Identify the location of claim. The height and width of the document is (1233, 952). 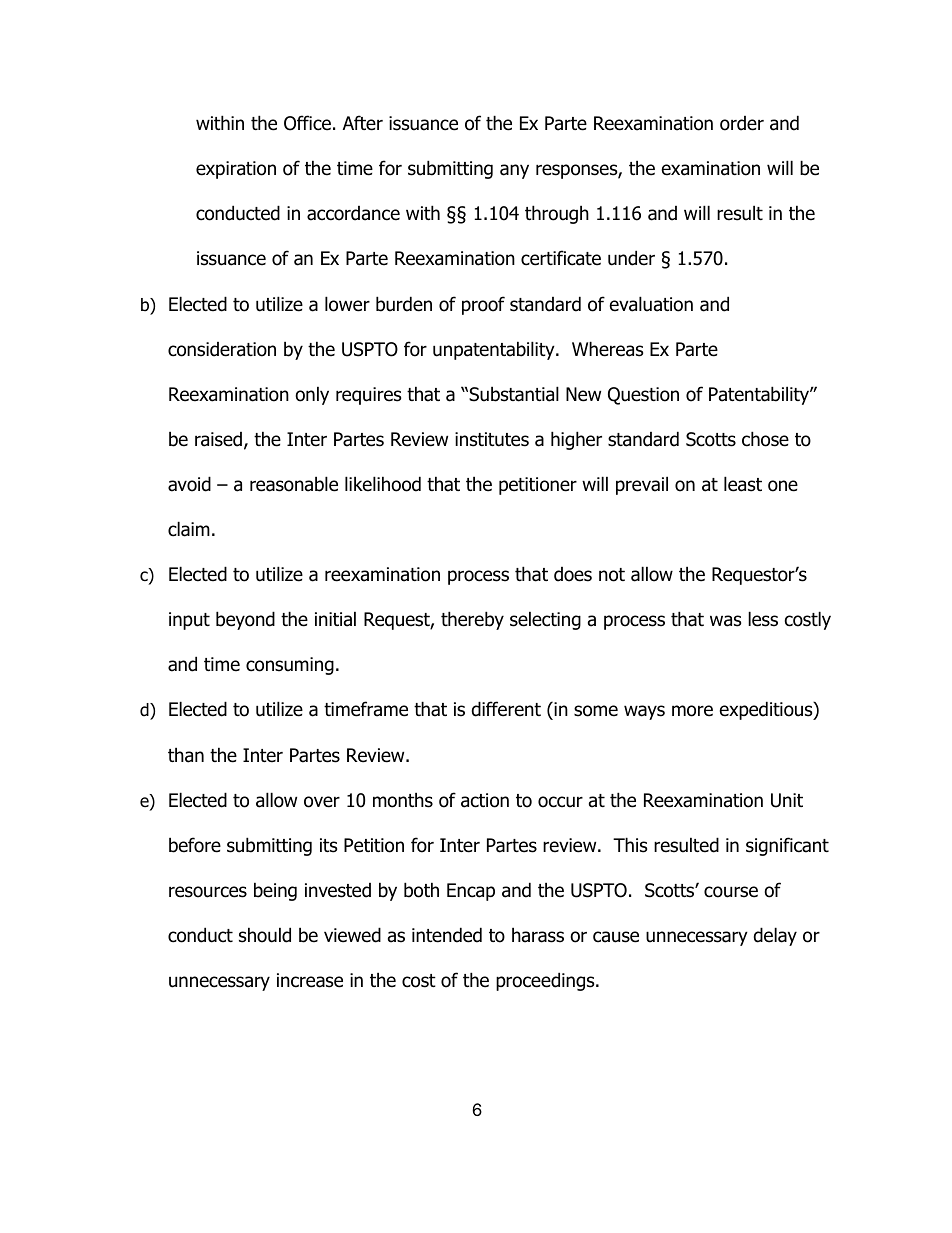
(189, 529).
